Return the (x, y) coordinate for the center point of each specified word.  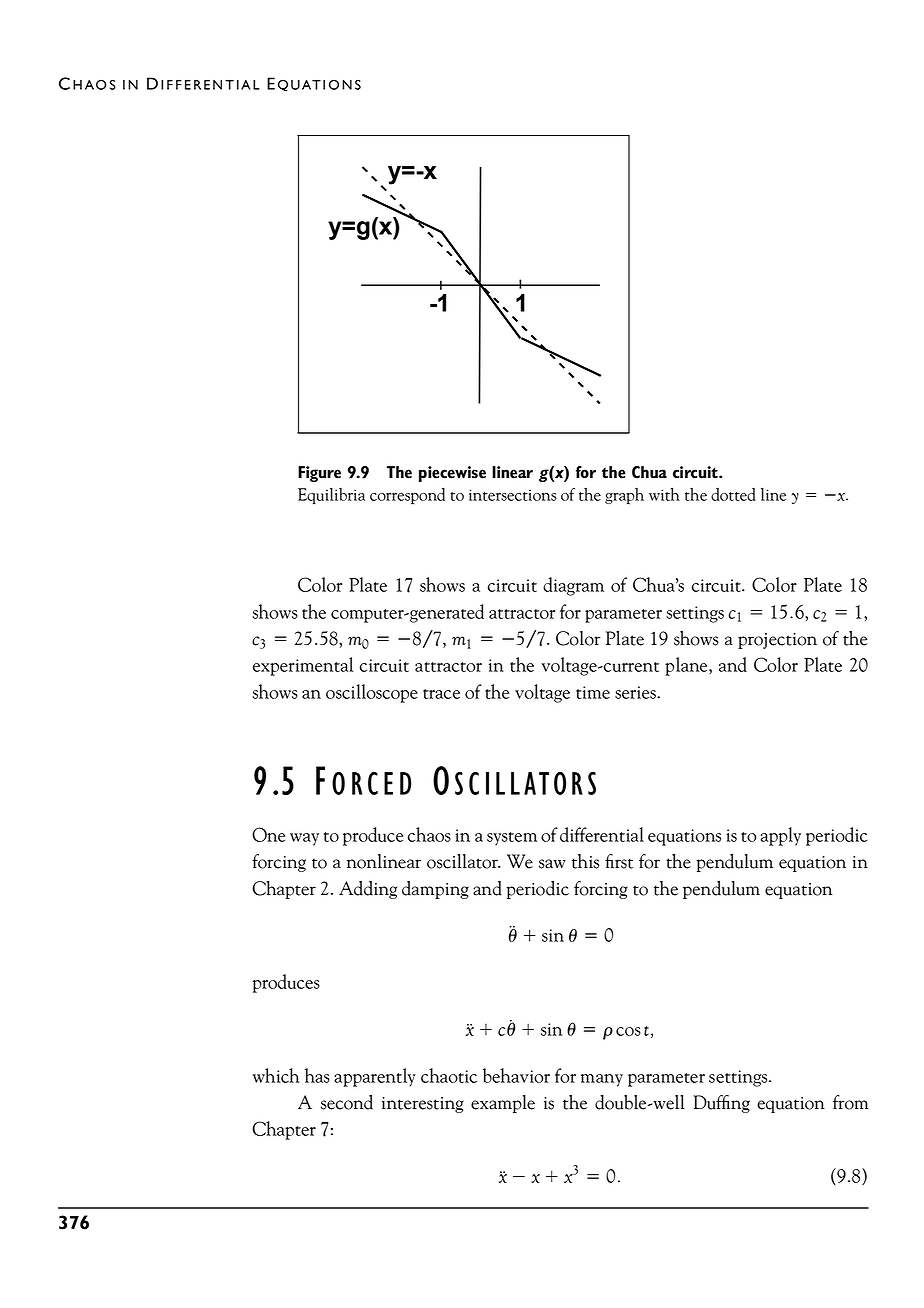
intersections (513, 495)
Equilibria (331, 496)
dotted (733, 494)
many (602, 1080)
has (317, 1075)
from (851, 1102)
